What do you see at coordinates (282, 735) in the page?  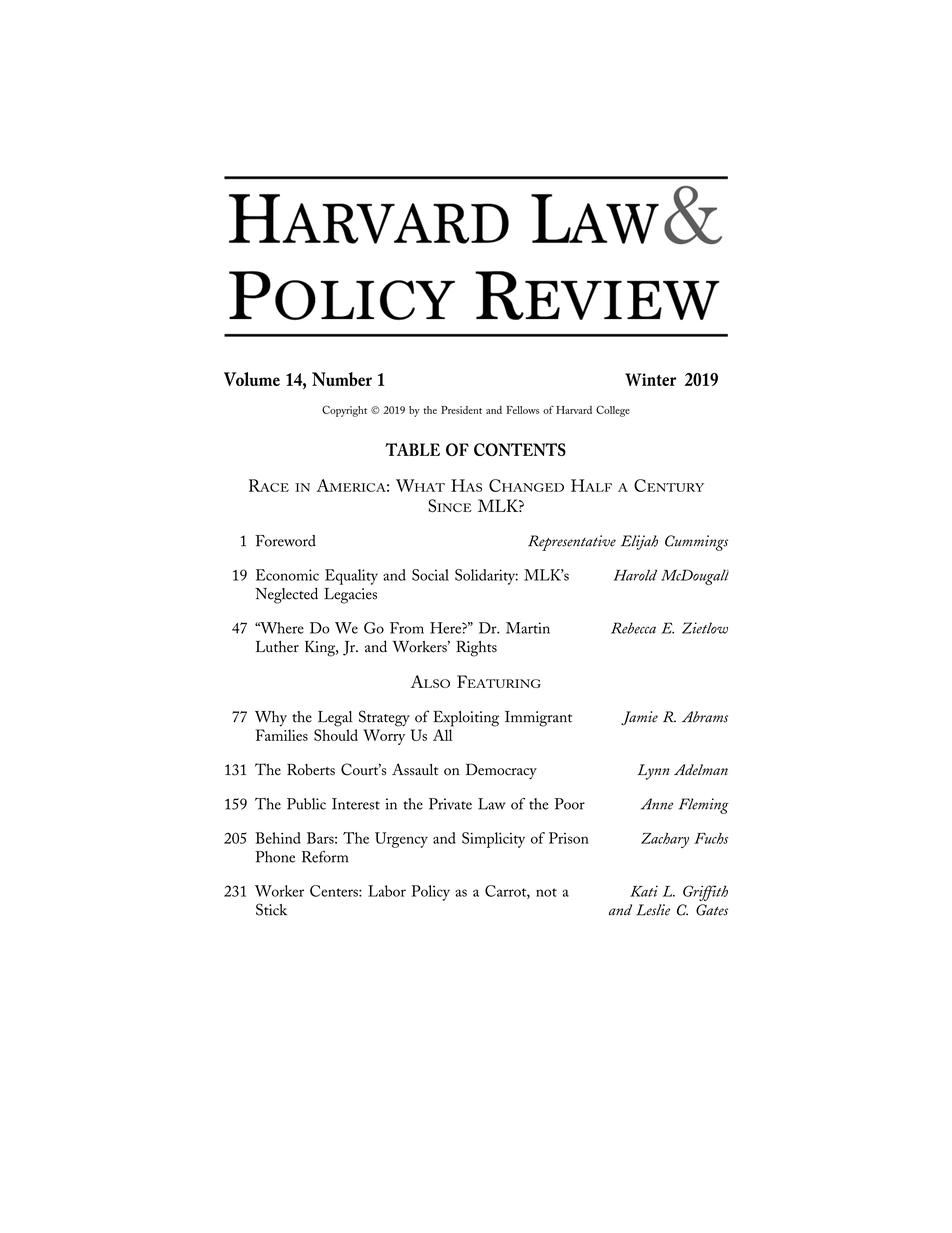 I see `Families` at bounding box center [282, 735].
